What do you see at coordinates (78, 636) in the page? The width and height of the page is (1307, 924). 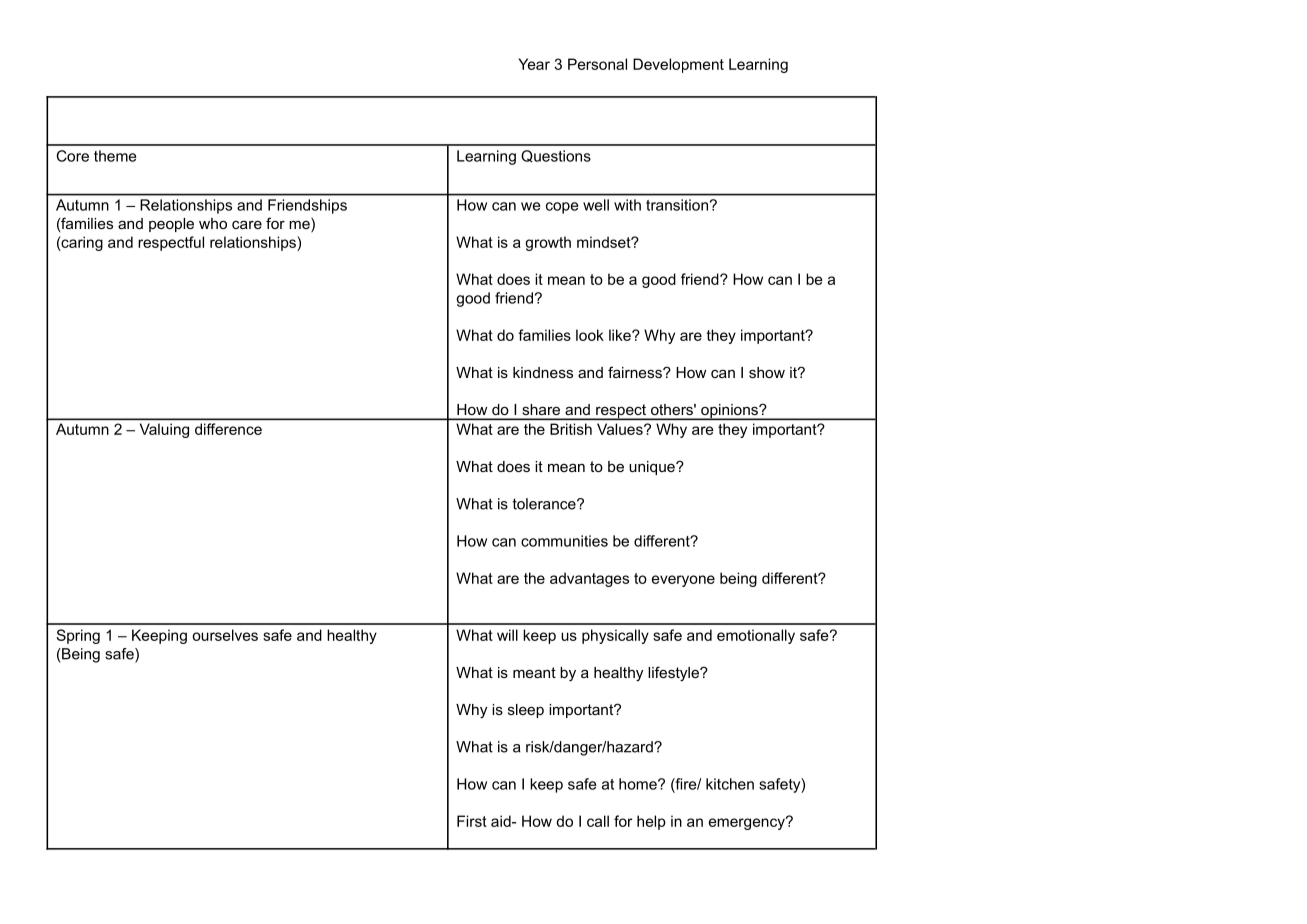 I see `Spring` at bounding box center [78, 636].
